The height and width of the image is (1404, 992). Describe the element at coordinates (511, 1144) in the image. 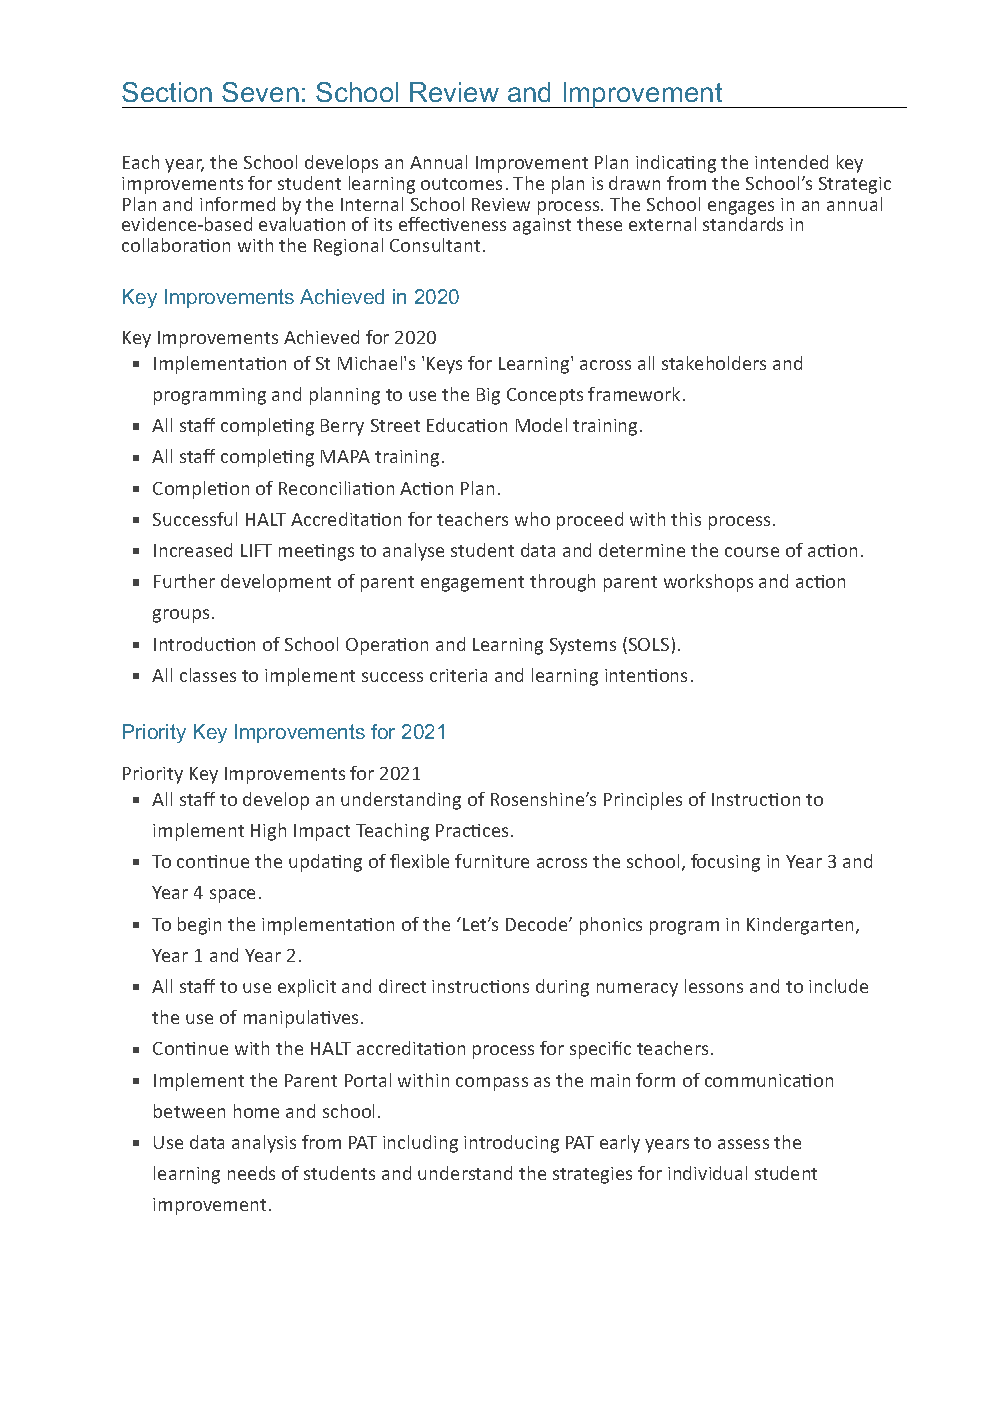

I see `introducing` at that location.
